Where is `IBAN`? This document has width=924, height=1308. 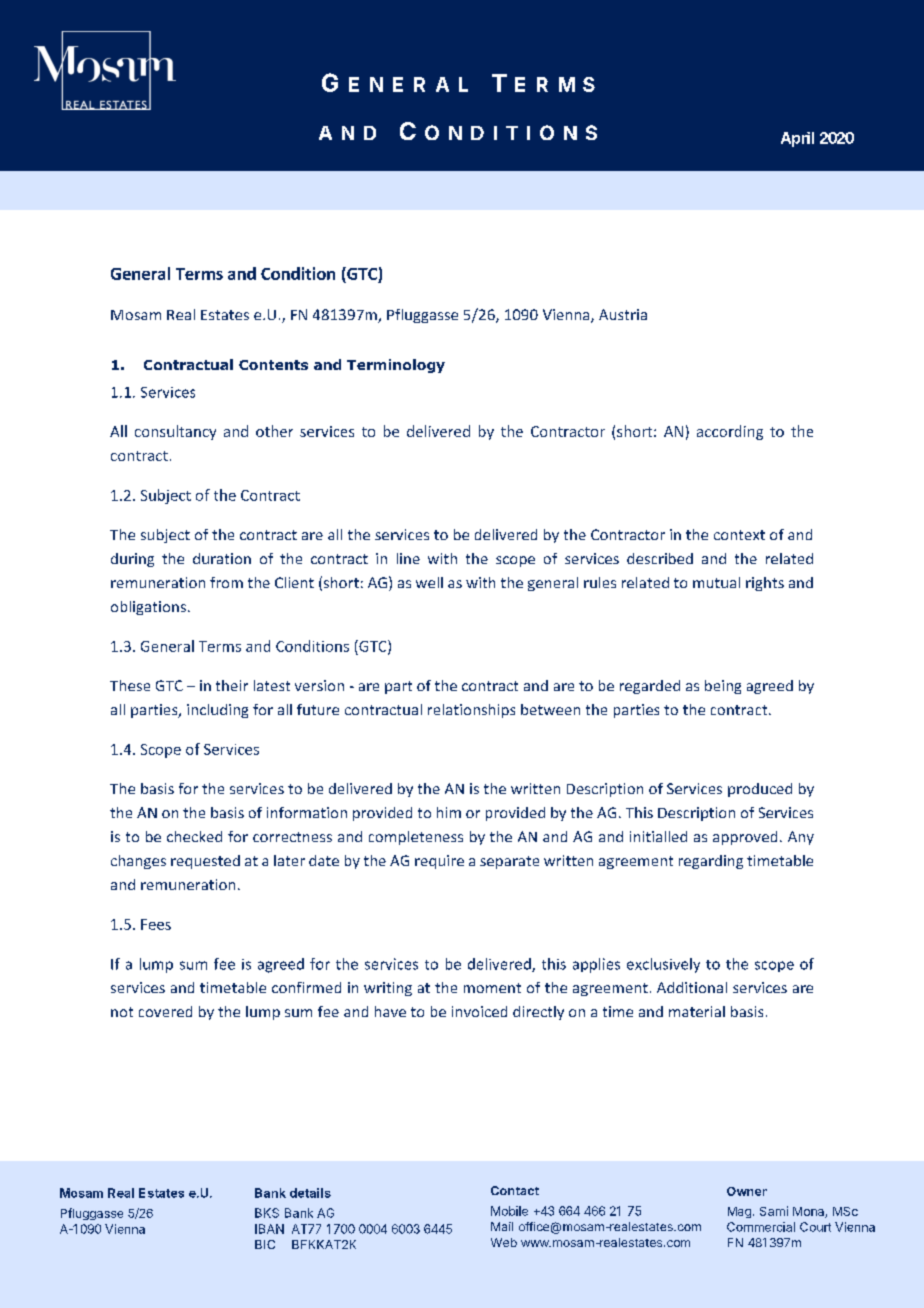
IBAN is located at coordinates (269, 1229).
